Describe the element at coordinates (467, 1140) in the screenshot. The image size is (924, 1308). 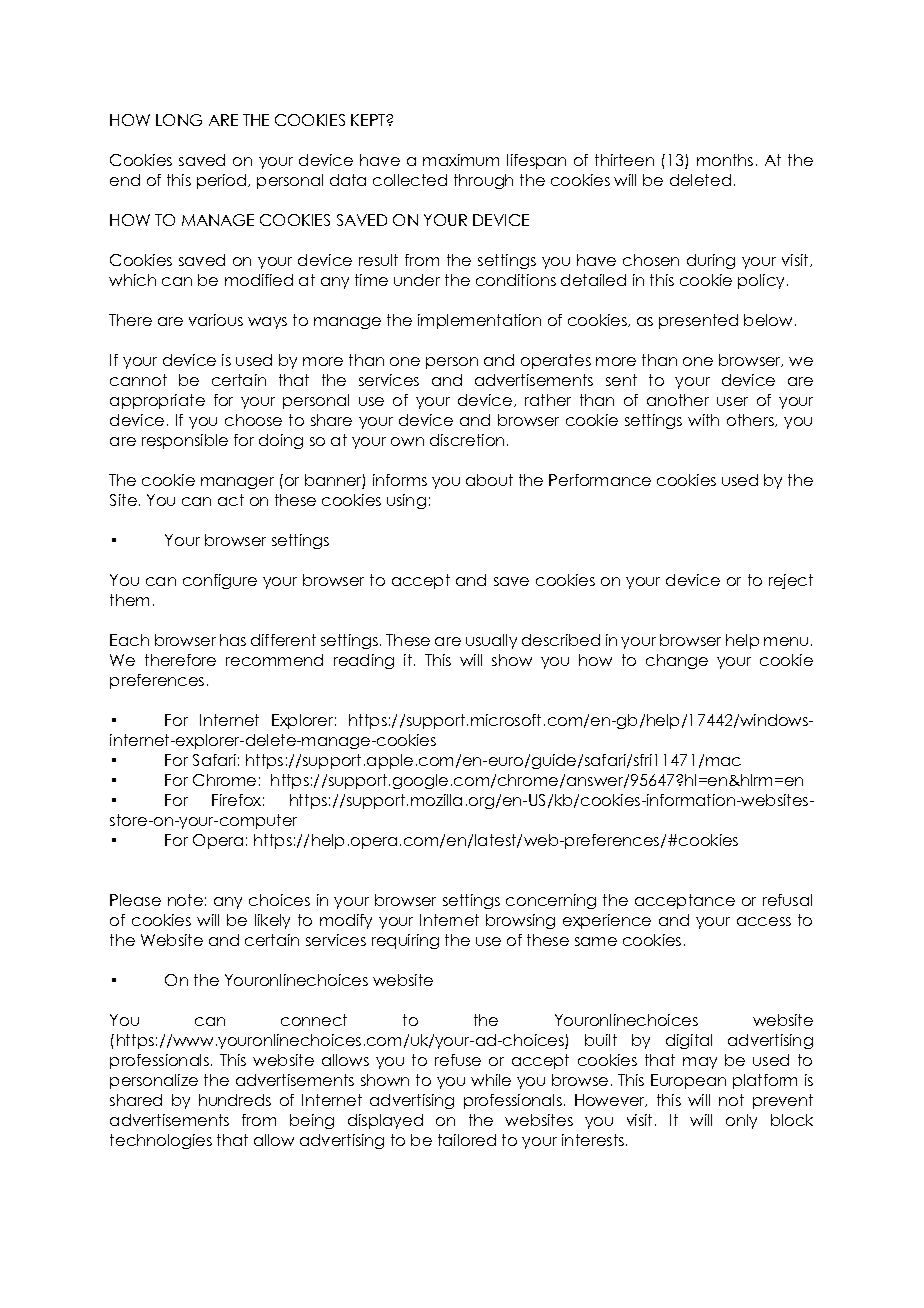
I see `tailored` at that location.
